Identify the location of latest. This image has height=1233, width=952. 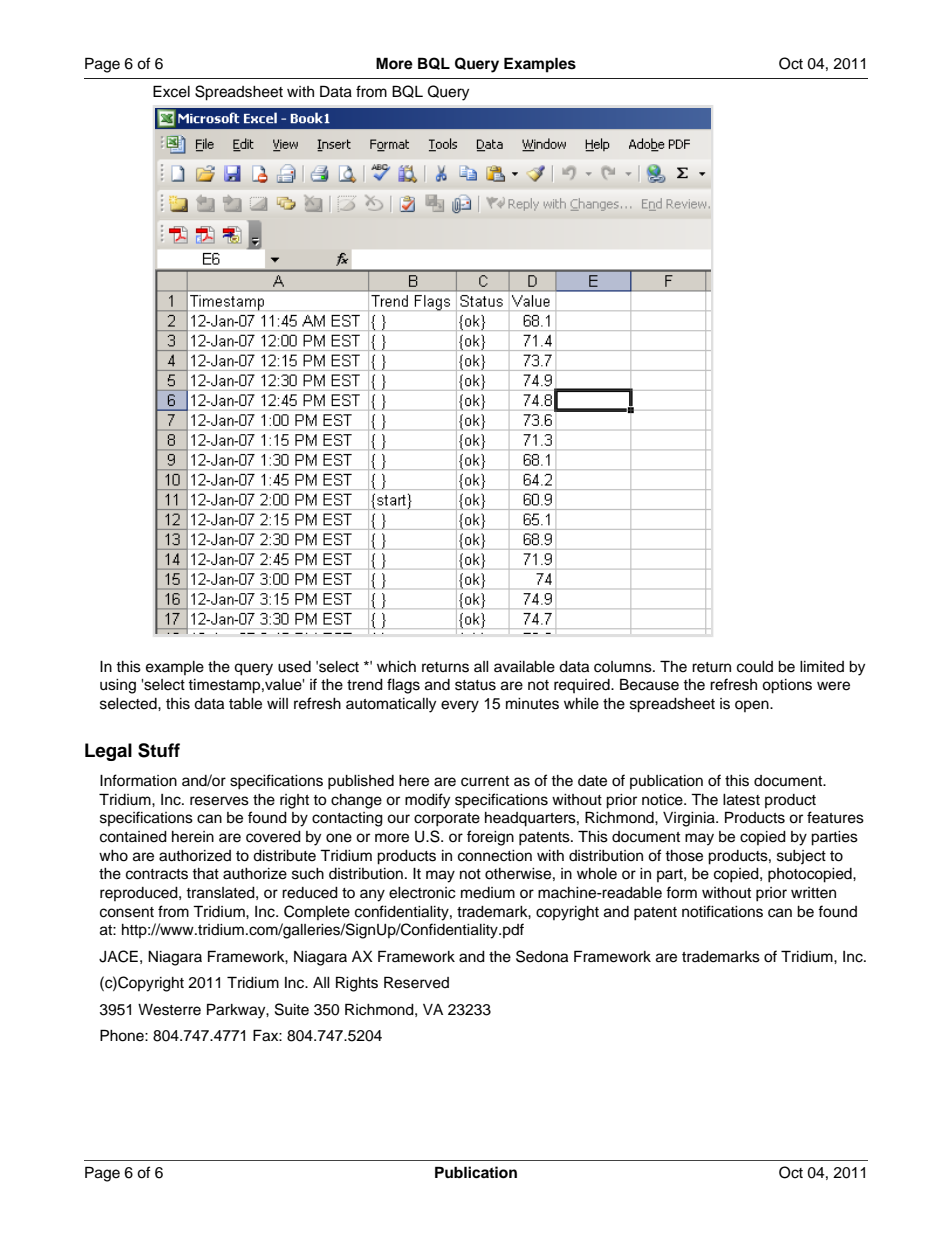
(741, 800).
